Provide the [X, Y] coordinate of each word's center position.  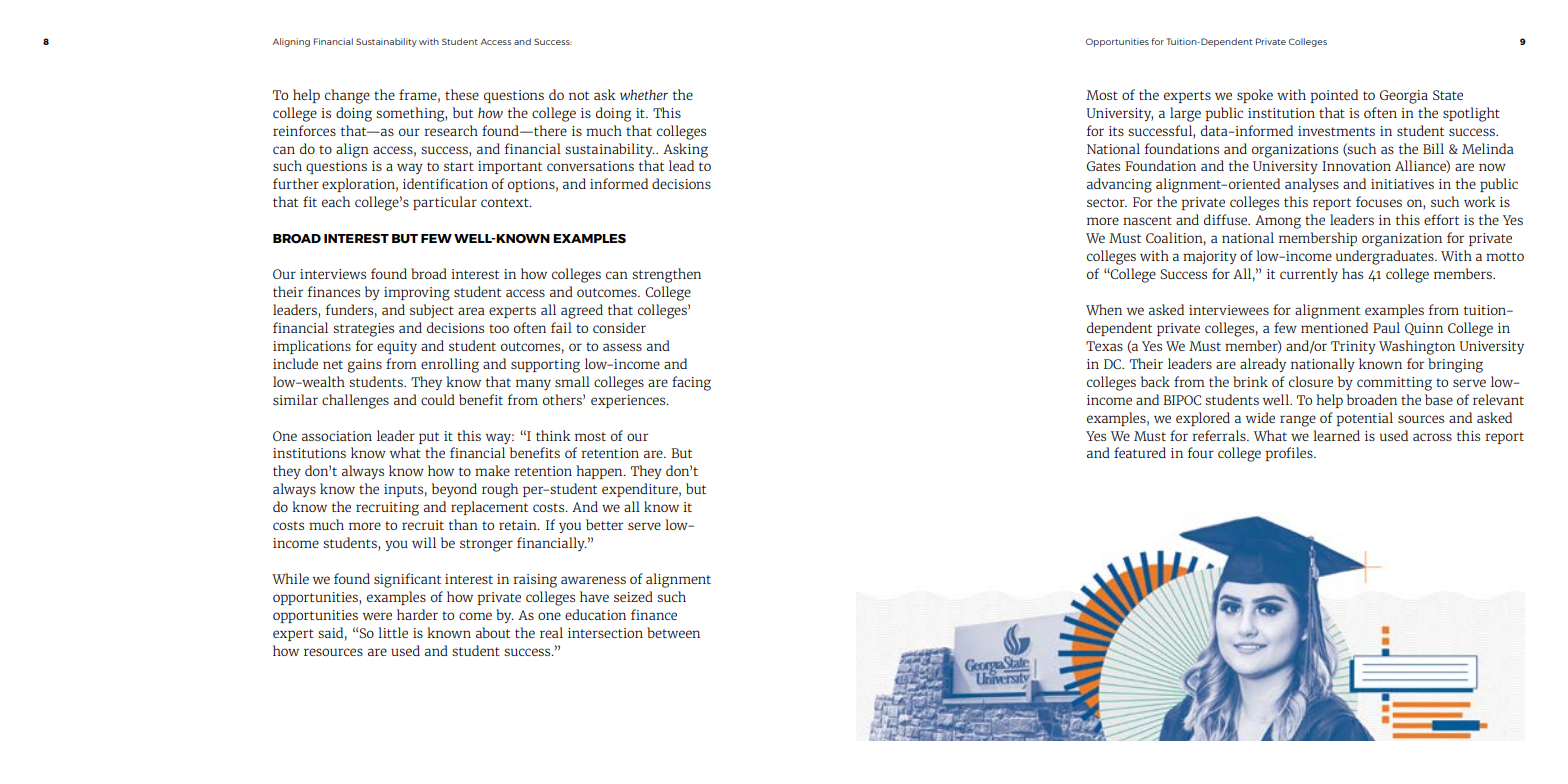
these [462, 94]
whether [644, 94]
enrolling [450, 365]
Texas [1104, 346]
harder [417, 614]
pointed [1334, 96]
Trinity [1353, 347]
